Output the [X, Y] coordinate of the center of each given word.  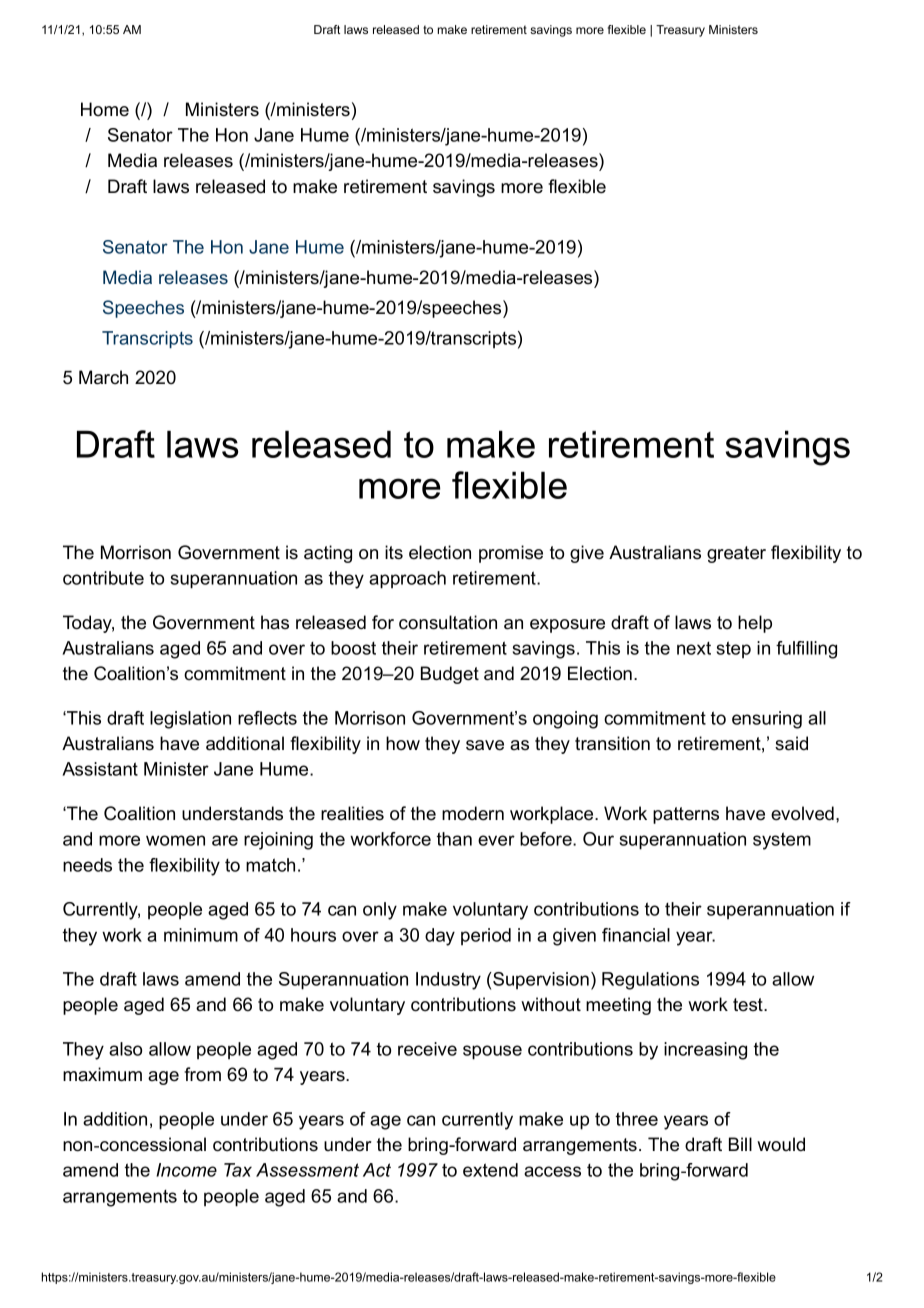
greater [736, 554]
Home [105, 109]
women [175, 840]
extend [490, 1170]
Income [186, 1170]
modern [473, 813]
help [755, 624]
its [394, 552]
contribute [103, 578]
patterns [686, 815]
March [103, 377]
